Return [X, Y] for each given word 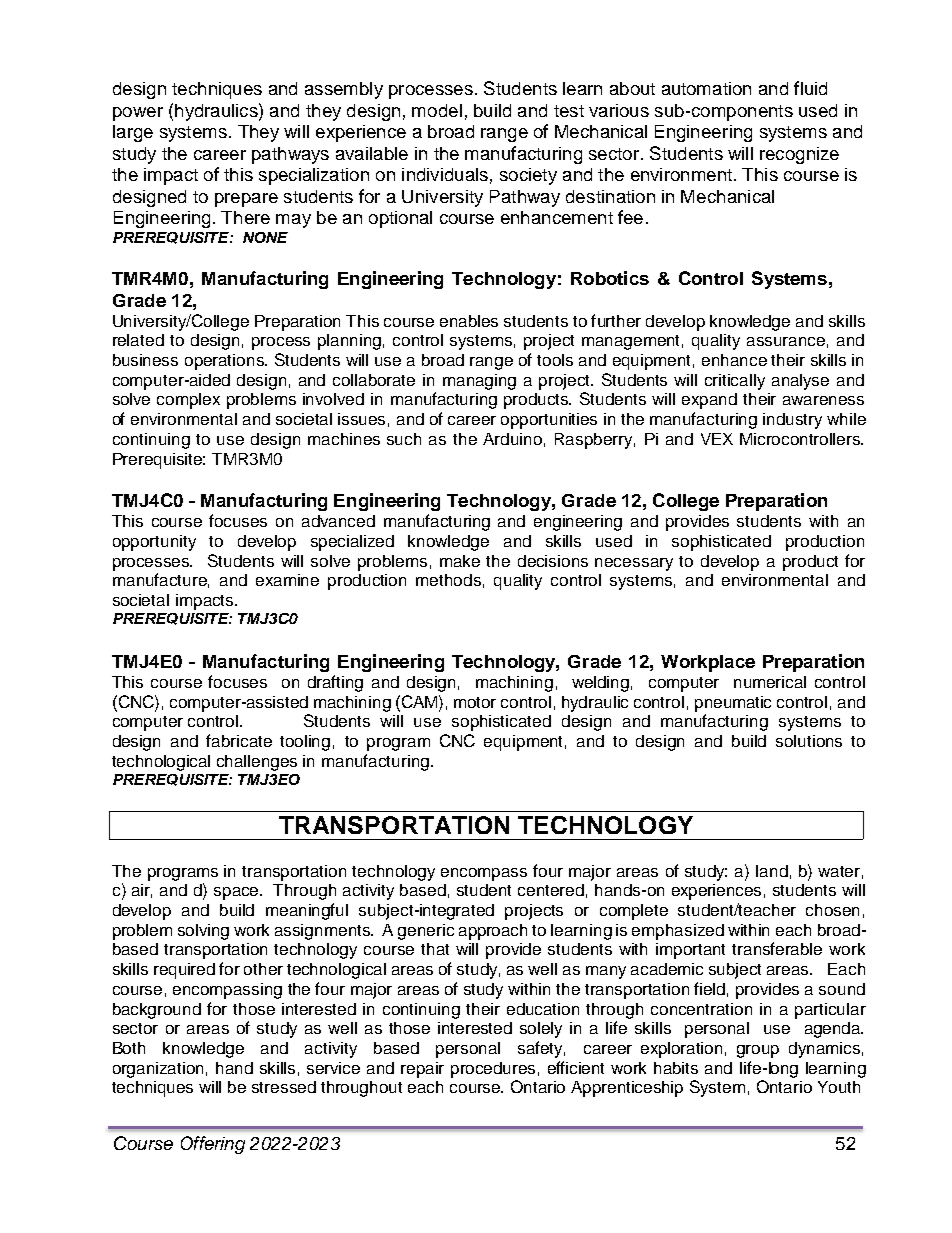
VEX [717, 439]
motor [475, 702]
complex [188, 401]
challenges [257, 763]
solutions [809, 741]
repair [422, 1070]
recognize [799, 155]
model [437, 110]
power [138, 114]
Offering [213, 1145]
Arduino [512, 439]
